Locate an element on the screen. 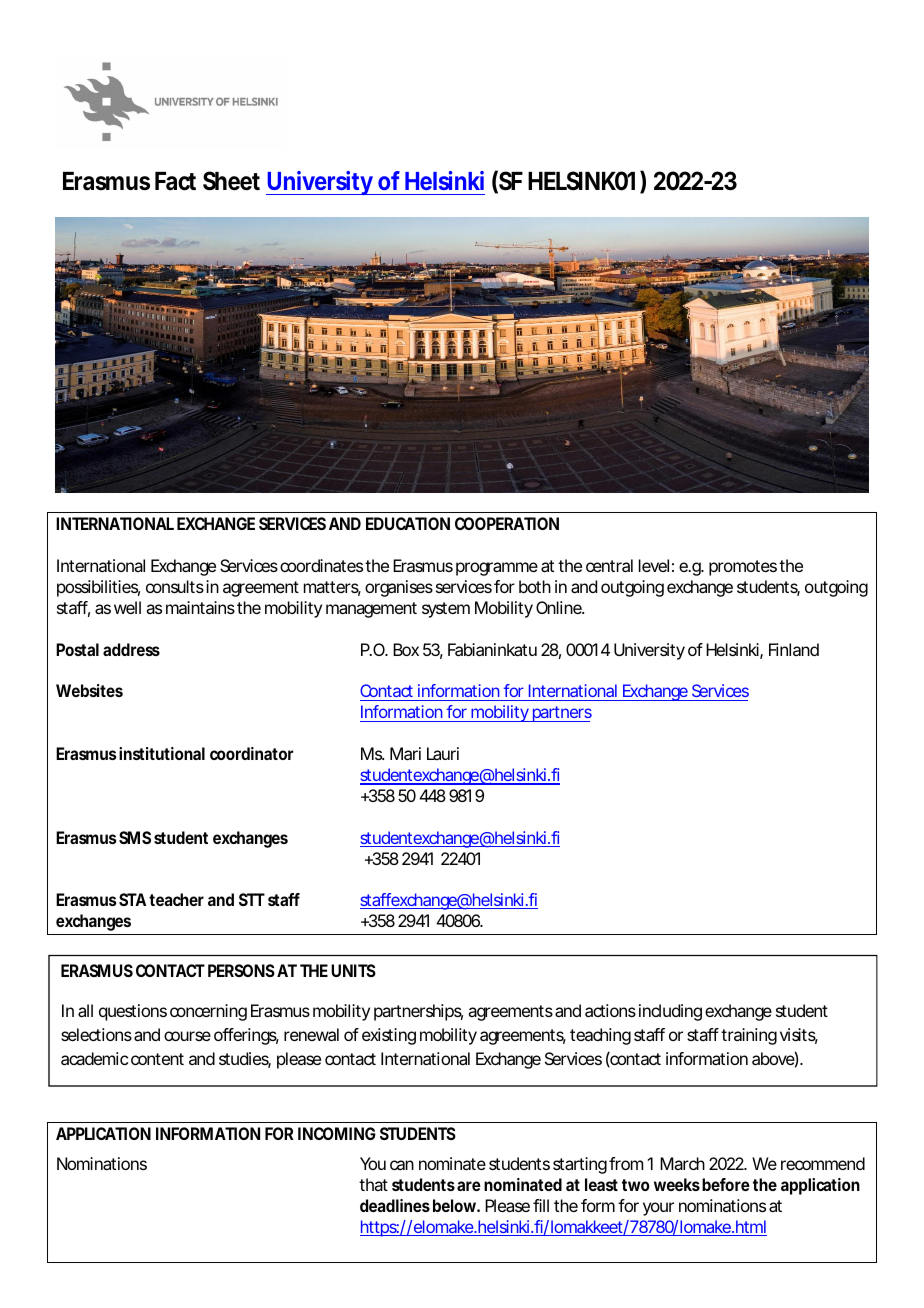 The height and width of the screenshot is (1308, 924). address is located at coordinates (131, 649).
